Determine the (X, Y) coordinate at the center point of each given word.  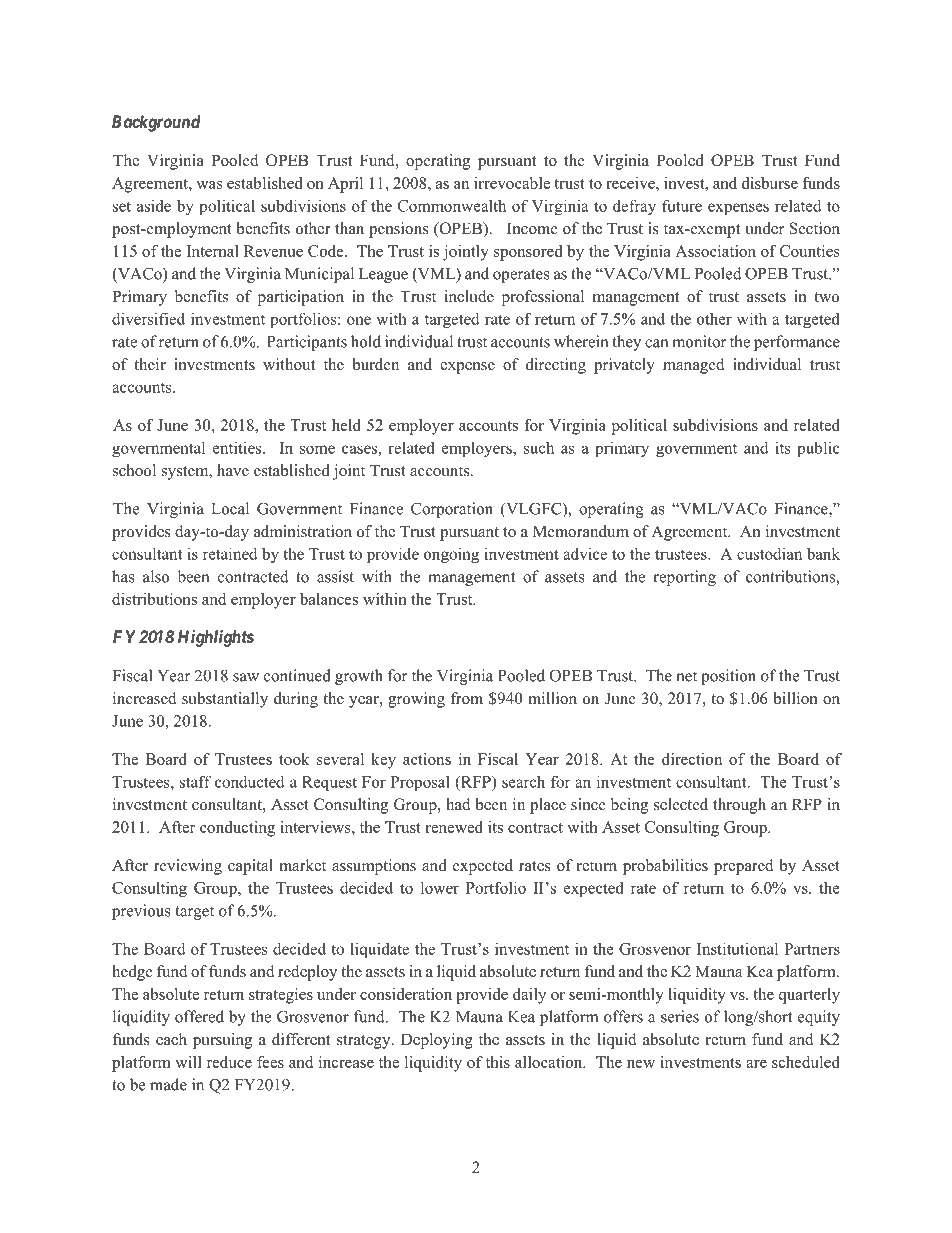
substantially (225, 700)
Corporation (452, 510)
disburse (770, 183)
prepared (744, 867)
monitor (699, 341)
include (469, 296)
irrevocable (512, 183)
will (188, 1062)
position (728, 677)
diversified (148, 319)
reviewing (188, 867)
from (467, 698)
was (209, 185)
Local (230, 508)
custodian (769, 554)
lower (440, 887)
